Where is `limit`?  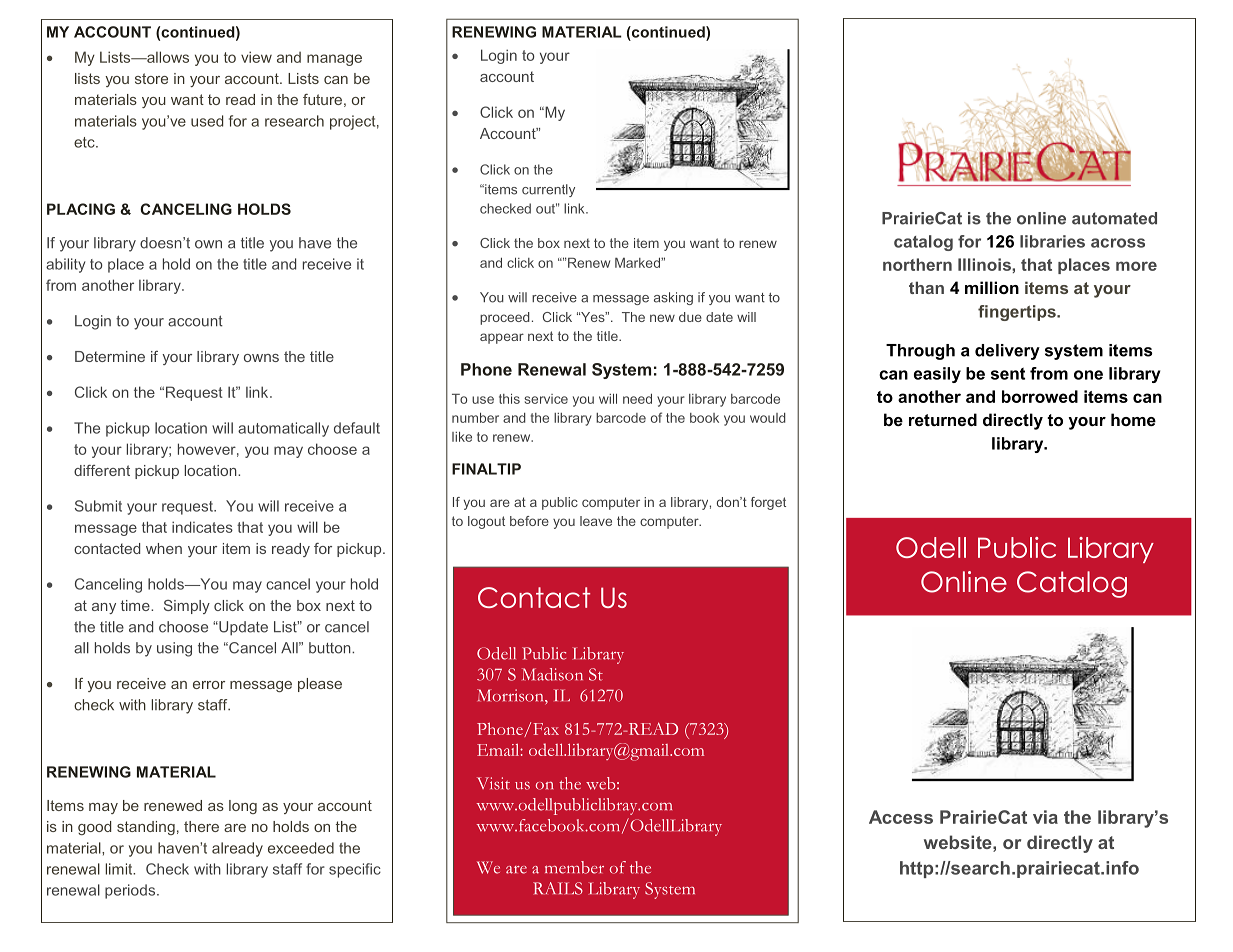 limit is located at coordinates (120, 869).
